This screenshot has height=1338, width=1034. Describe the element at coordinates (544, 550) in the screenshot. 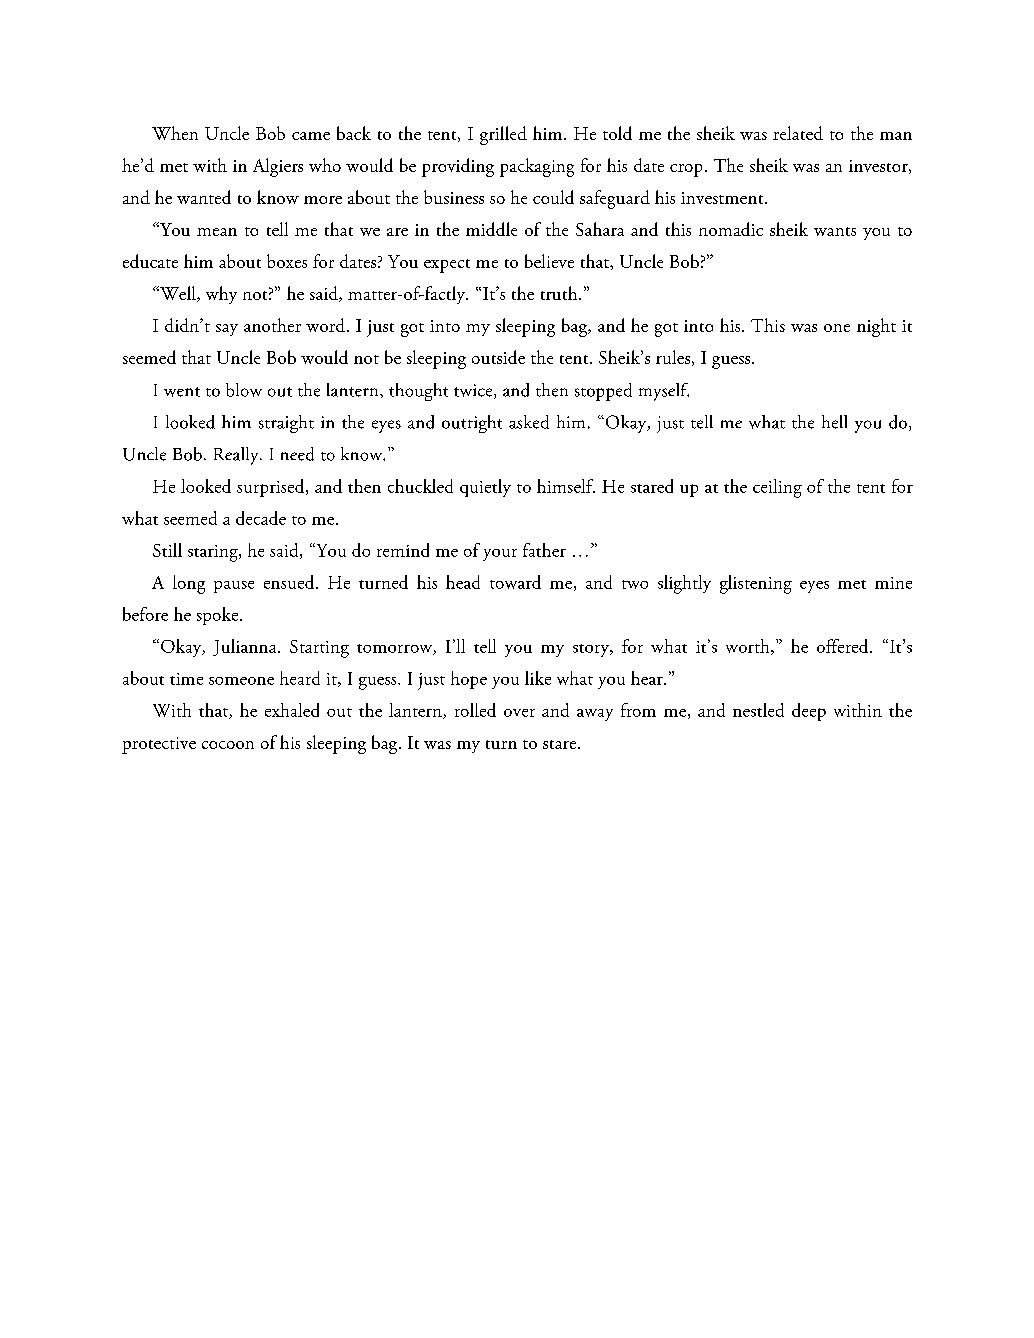

I see `father` at that location.
